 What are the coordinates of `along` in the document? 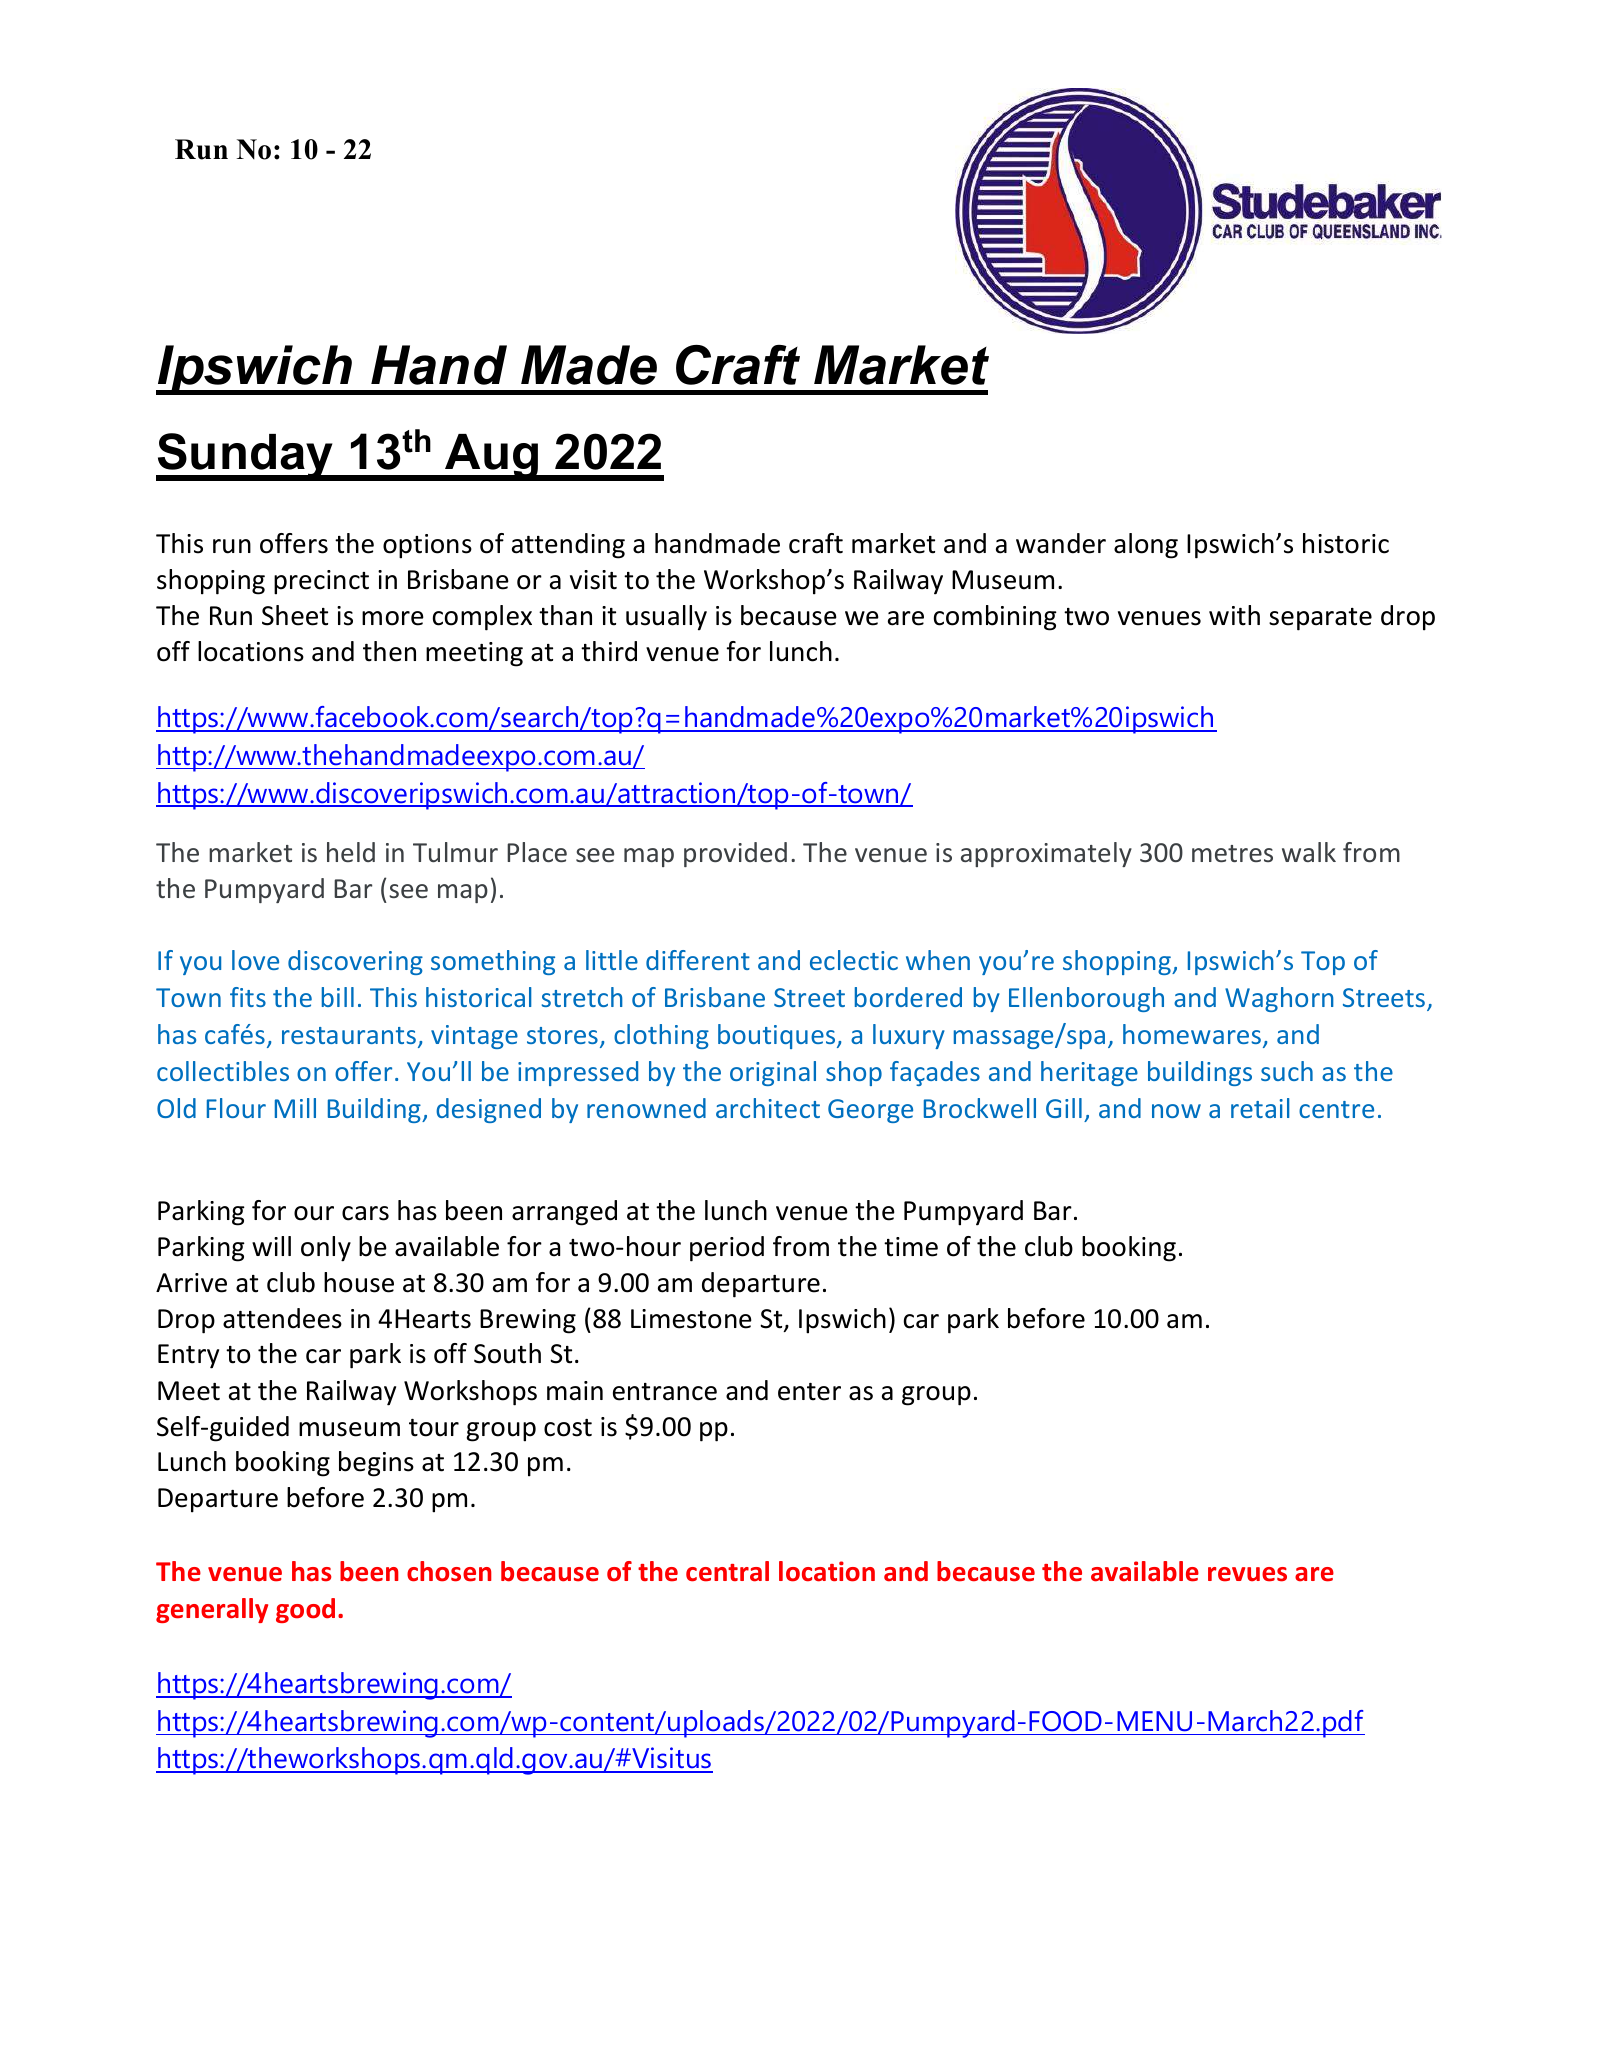 It's located at (1146, 546).
